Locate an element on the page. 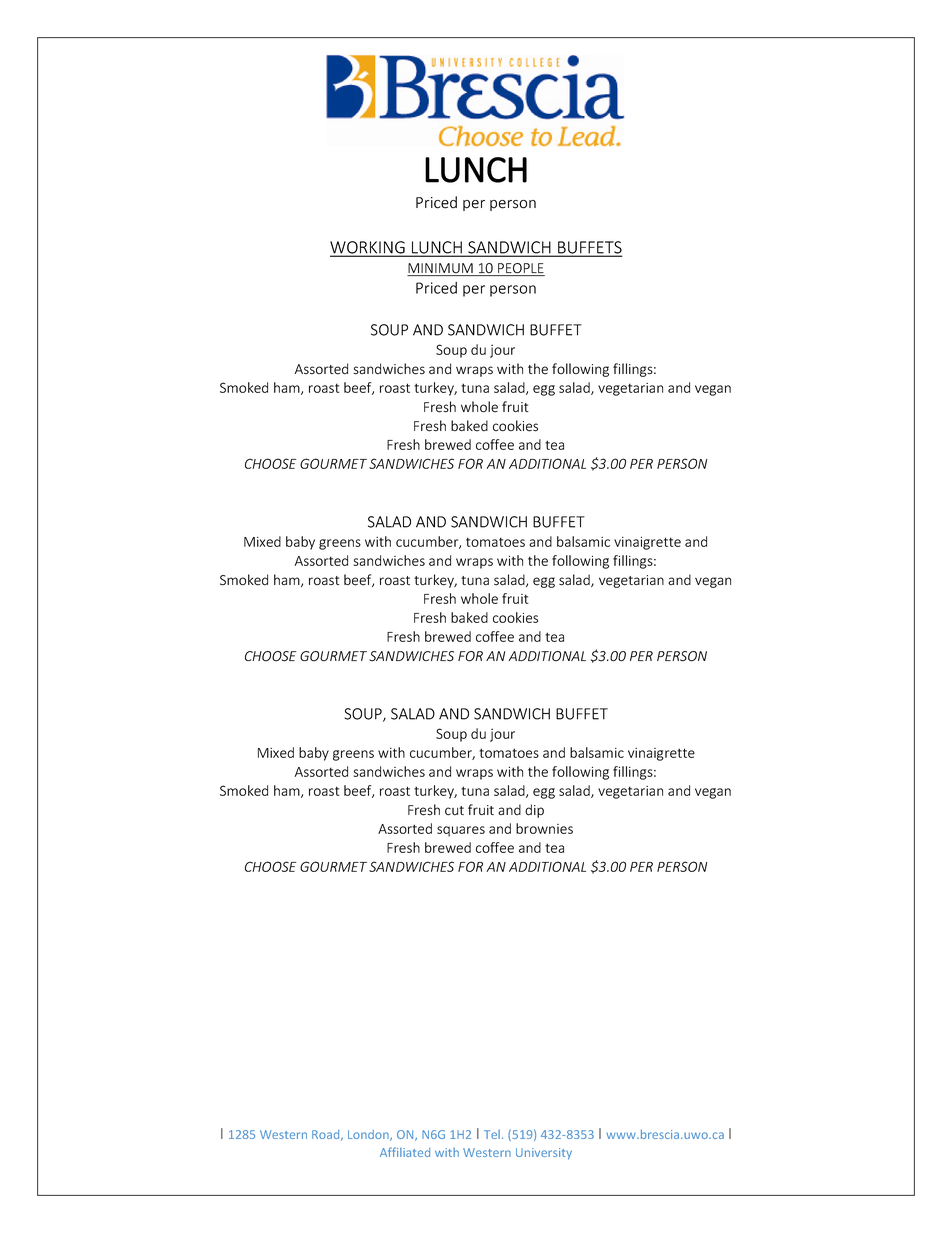  dip is located at coordinates (534, 811).
